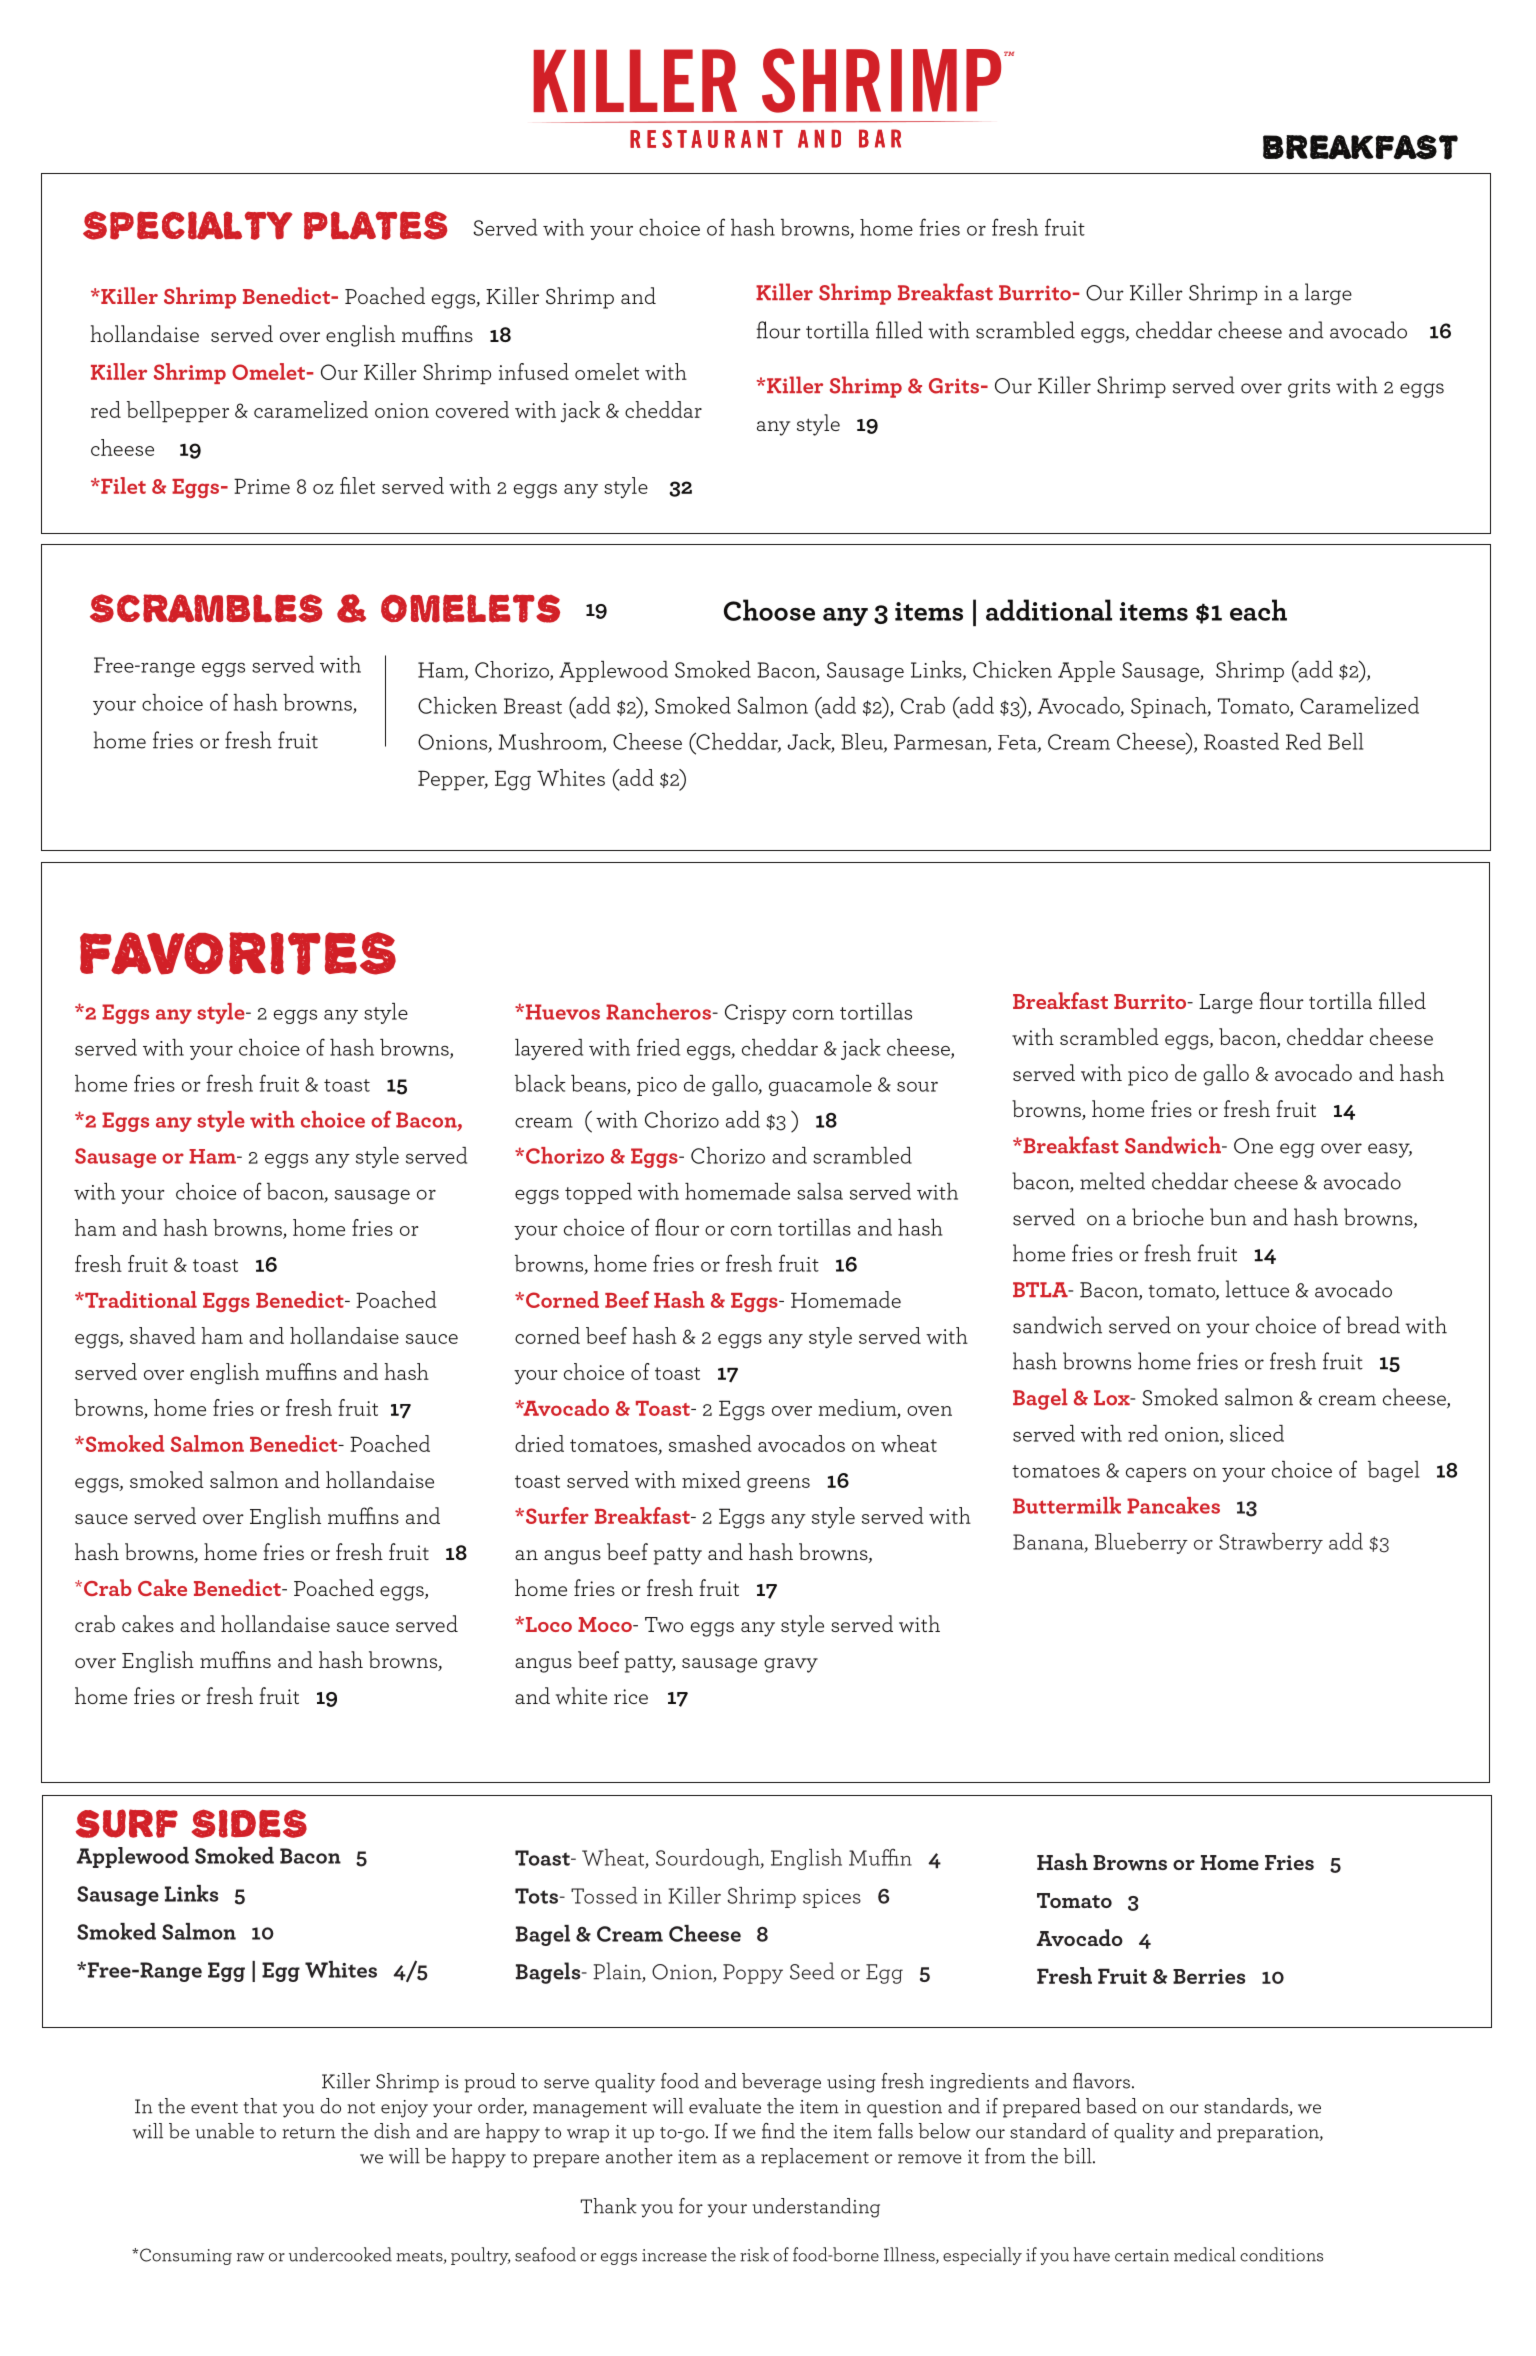 This screenshot has height=2356, width=1536. What do you see at coordinates (820, 1191) in the screenshot?
I see `salsa` at bounding box center [820, 1191].
